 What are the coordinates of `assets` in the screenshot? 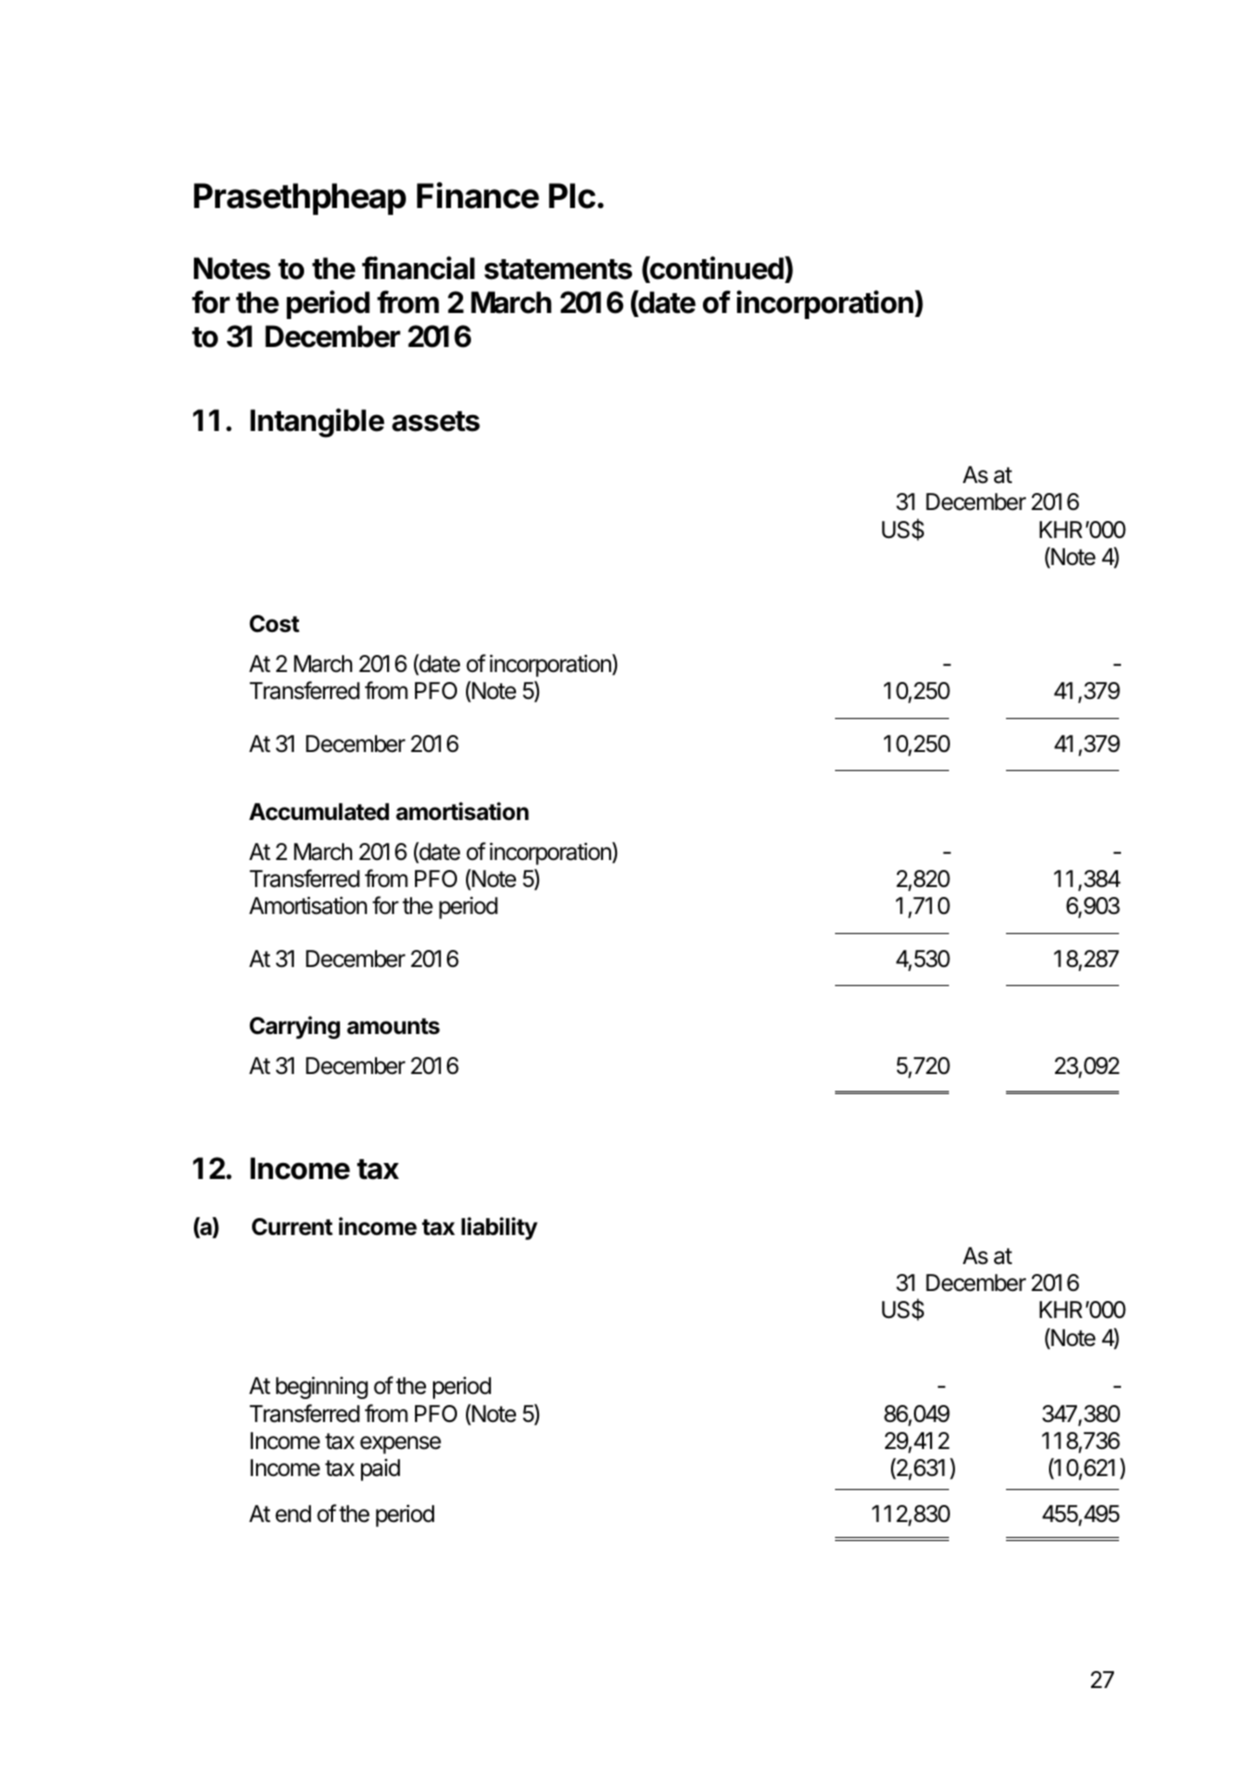 It's located at (436, 421).
